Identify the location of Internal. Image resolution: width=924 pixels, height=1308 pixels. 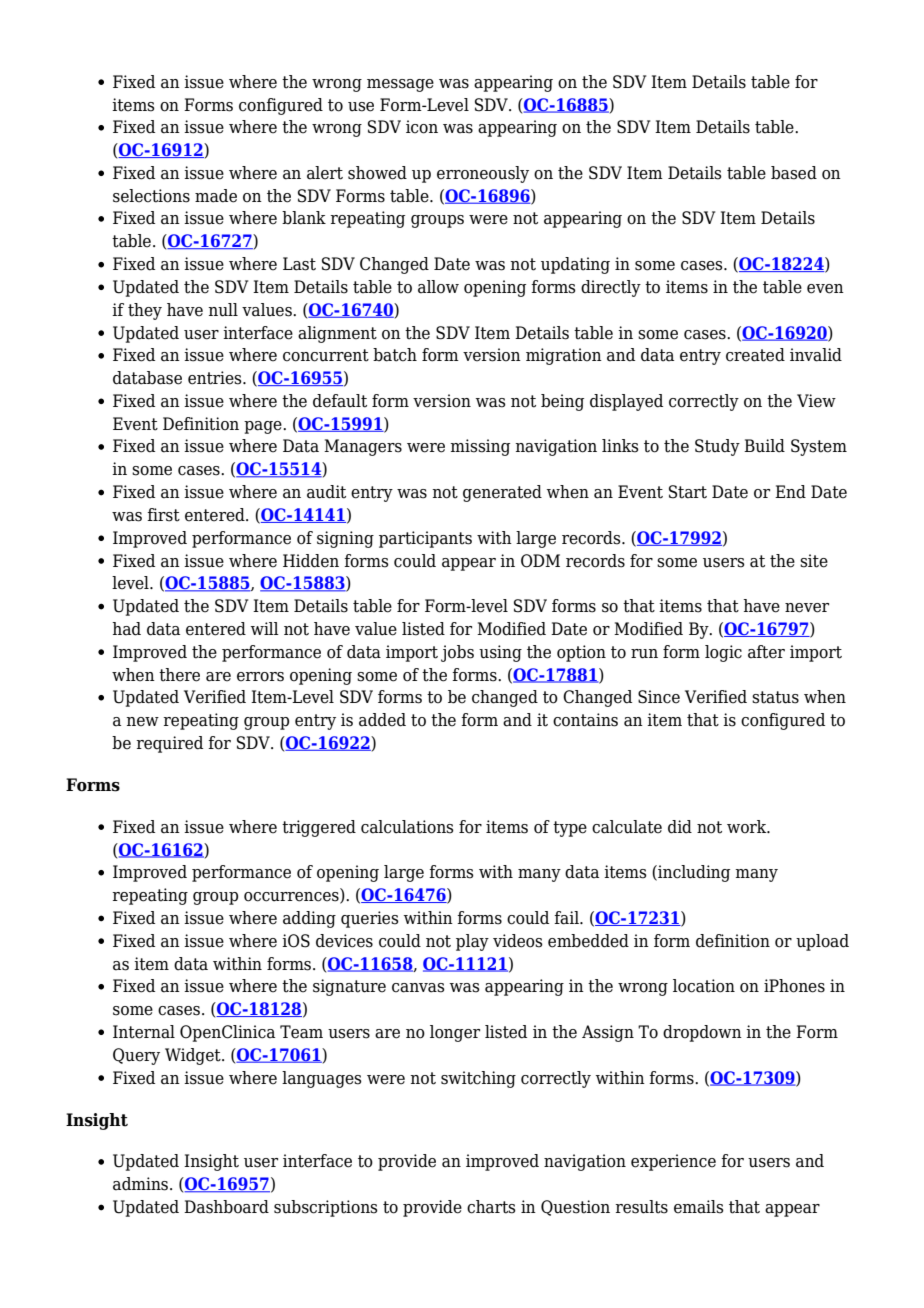
(144, 1032).
